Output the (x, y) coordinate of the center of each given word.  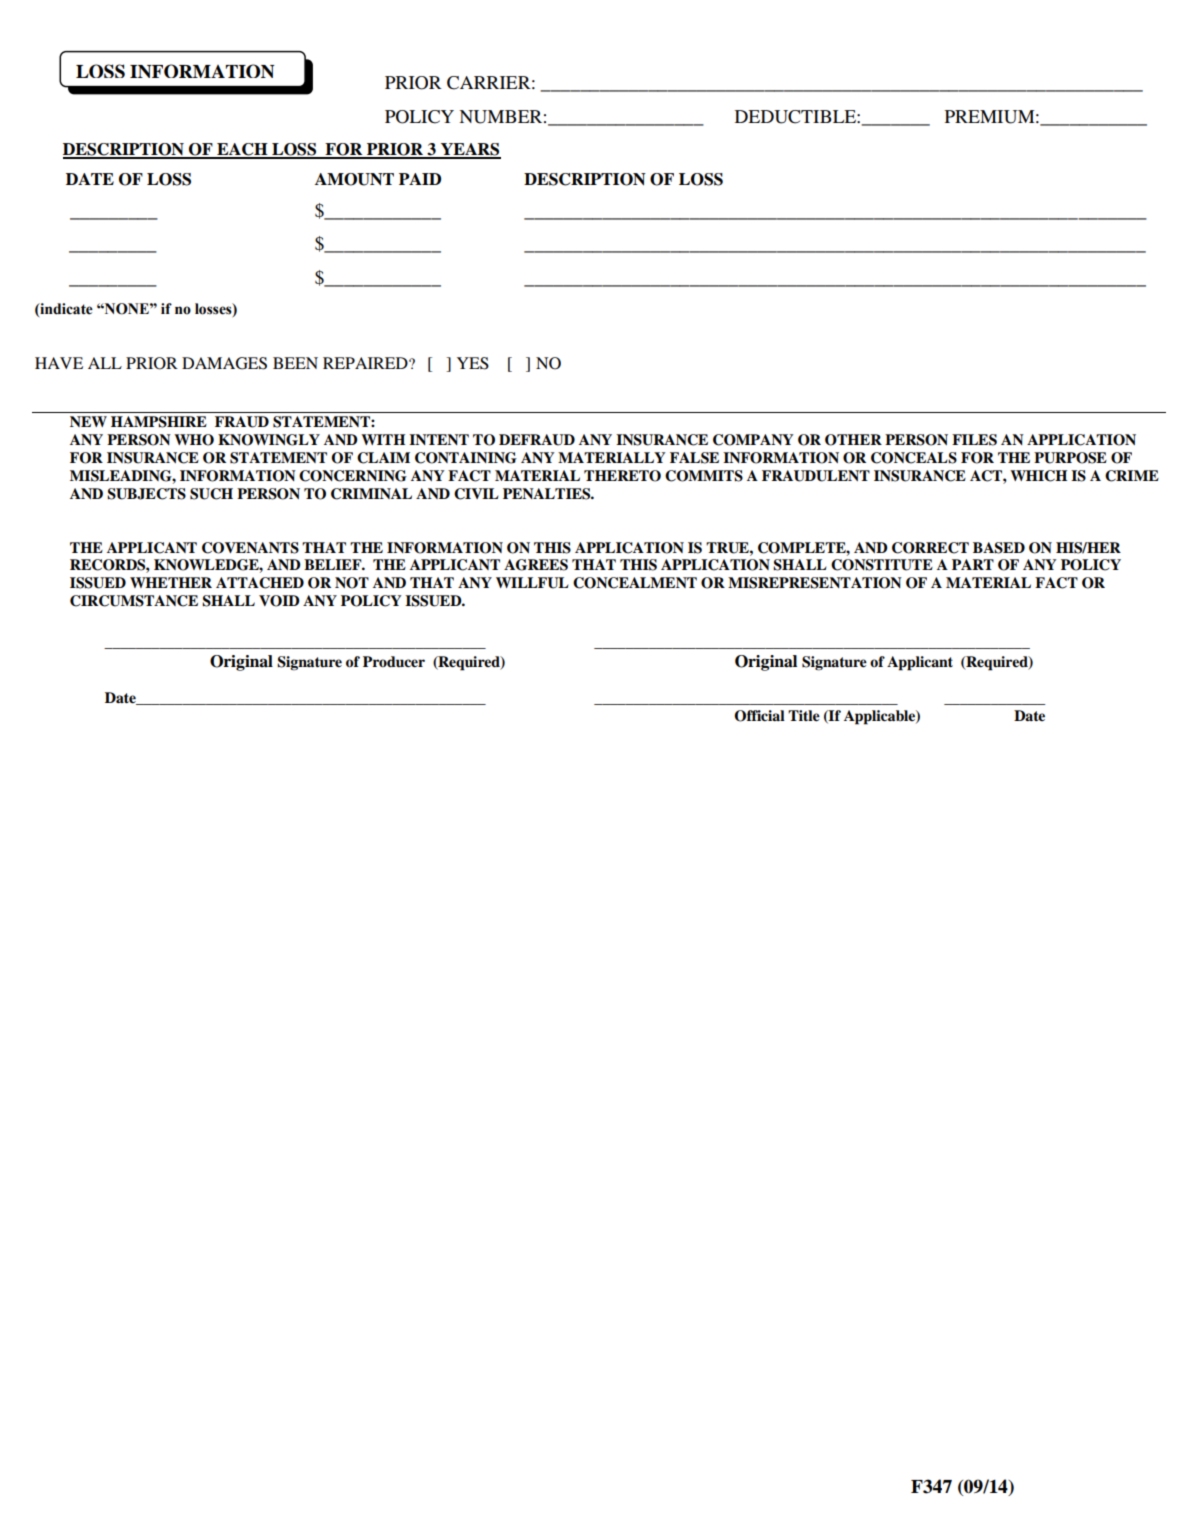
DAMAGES (224, 363)
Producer (394, 662)
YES (473, 363)
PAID (420, 179)
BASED (999, 548)
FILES (974, 440)
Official (759, 716)
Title (804, 716)
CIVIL (476, 494)
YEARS (470, 150)
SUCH (211, 494)
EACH (242, 150)
